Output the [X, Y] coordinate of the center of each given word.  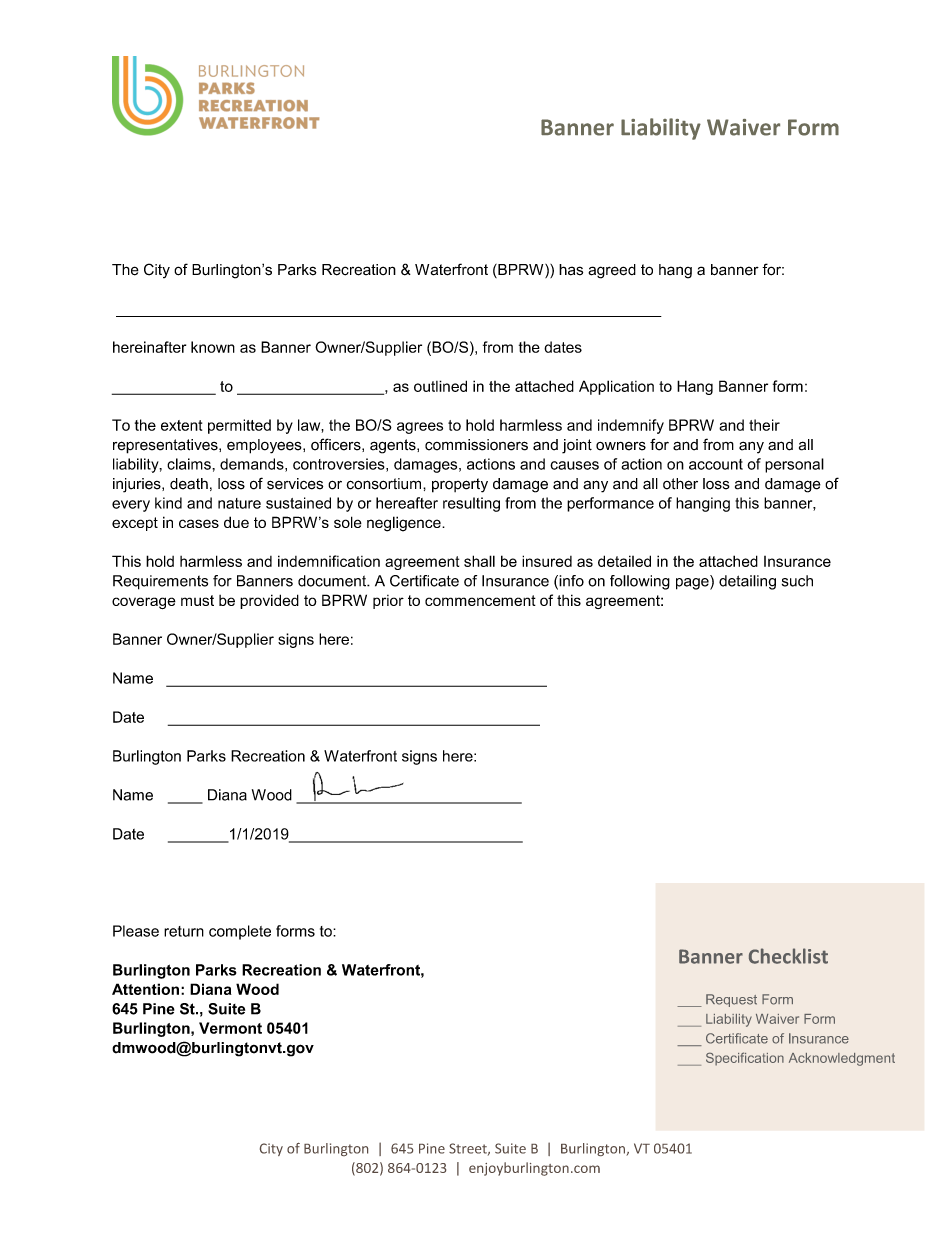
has [571, 270]
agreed [612, 271]
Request [731, 1000]
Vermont [230, 1028]
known [213, 347]
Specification [745, 1059]
